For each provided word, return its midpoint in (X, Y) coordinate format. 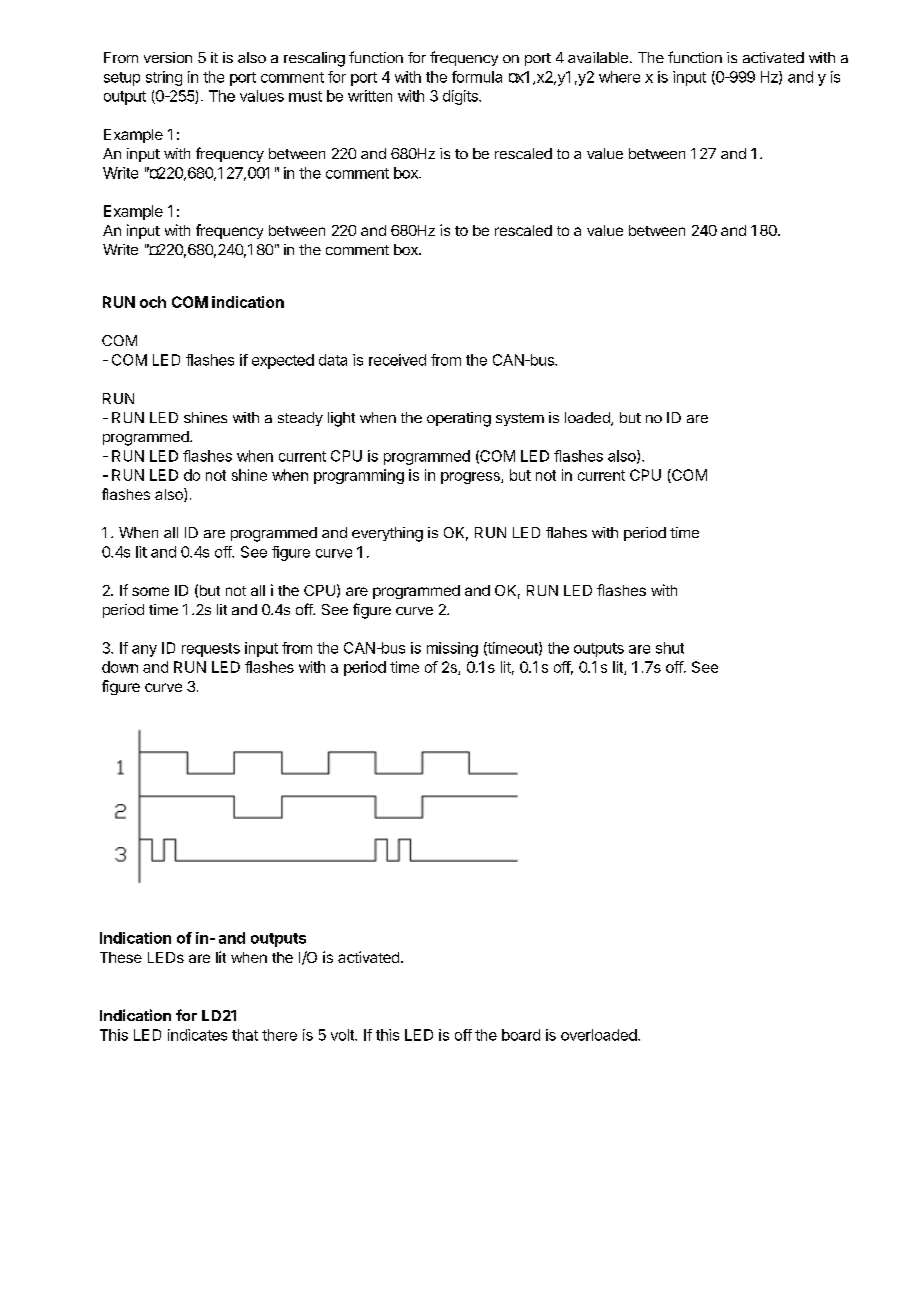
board (521, 1035)
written (370, 96)
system (520, 419)
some (150, 591)
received (397, 360)
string (164, 78)
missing (452, 649)
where (619, 77)
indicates (197, 1035)
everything (387, 534)
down (120, 667)
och (153, 302)
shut (670, 648)
